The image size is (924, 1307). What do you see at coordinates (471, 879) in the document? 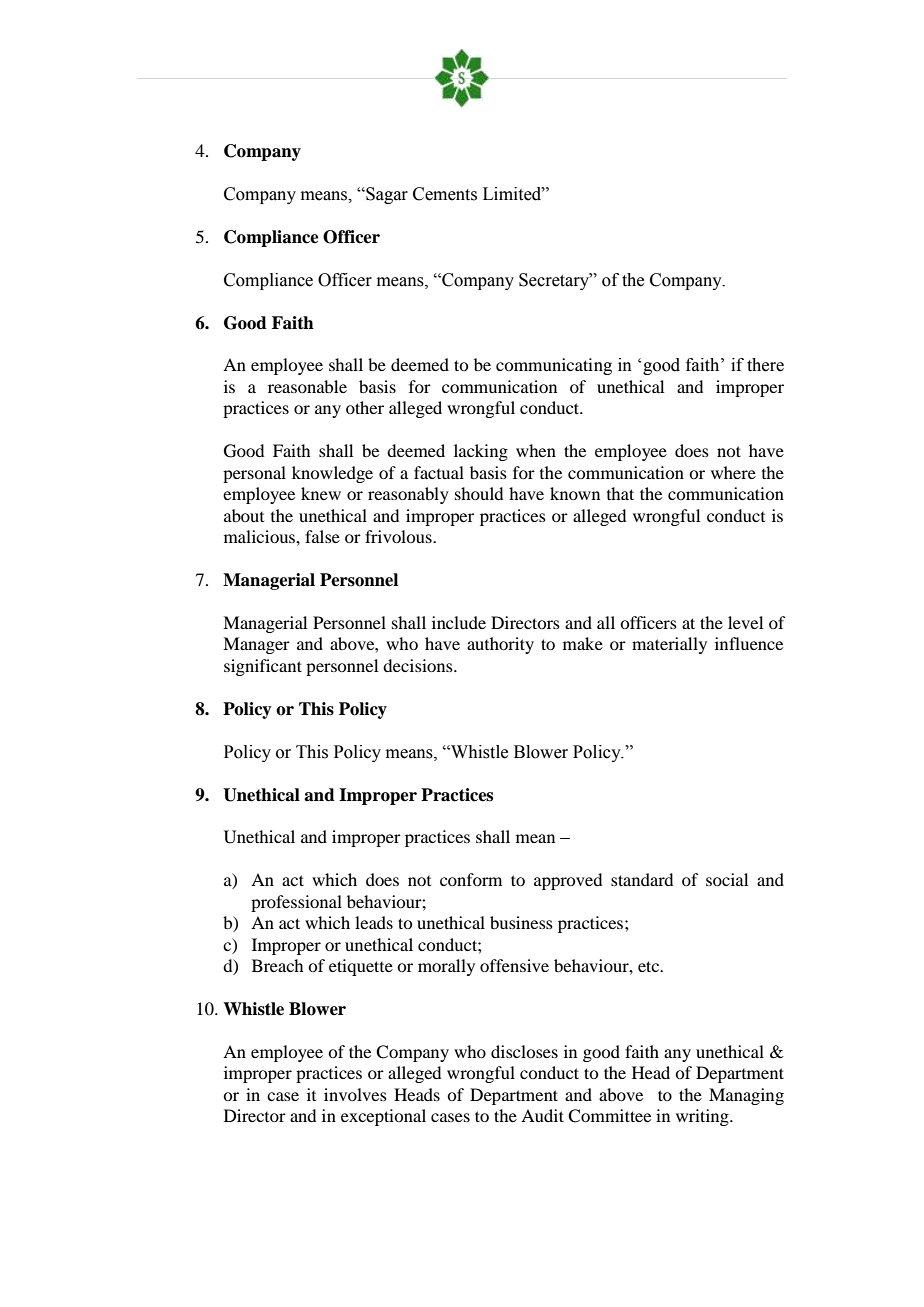
I see `conform` at bounding box center [471, 879].
